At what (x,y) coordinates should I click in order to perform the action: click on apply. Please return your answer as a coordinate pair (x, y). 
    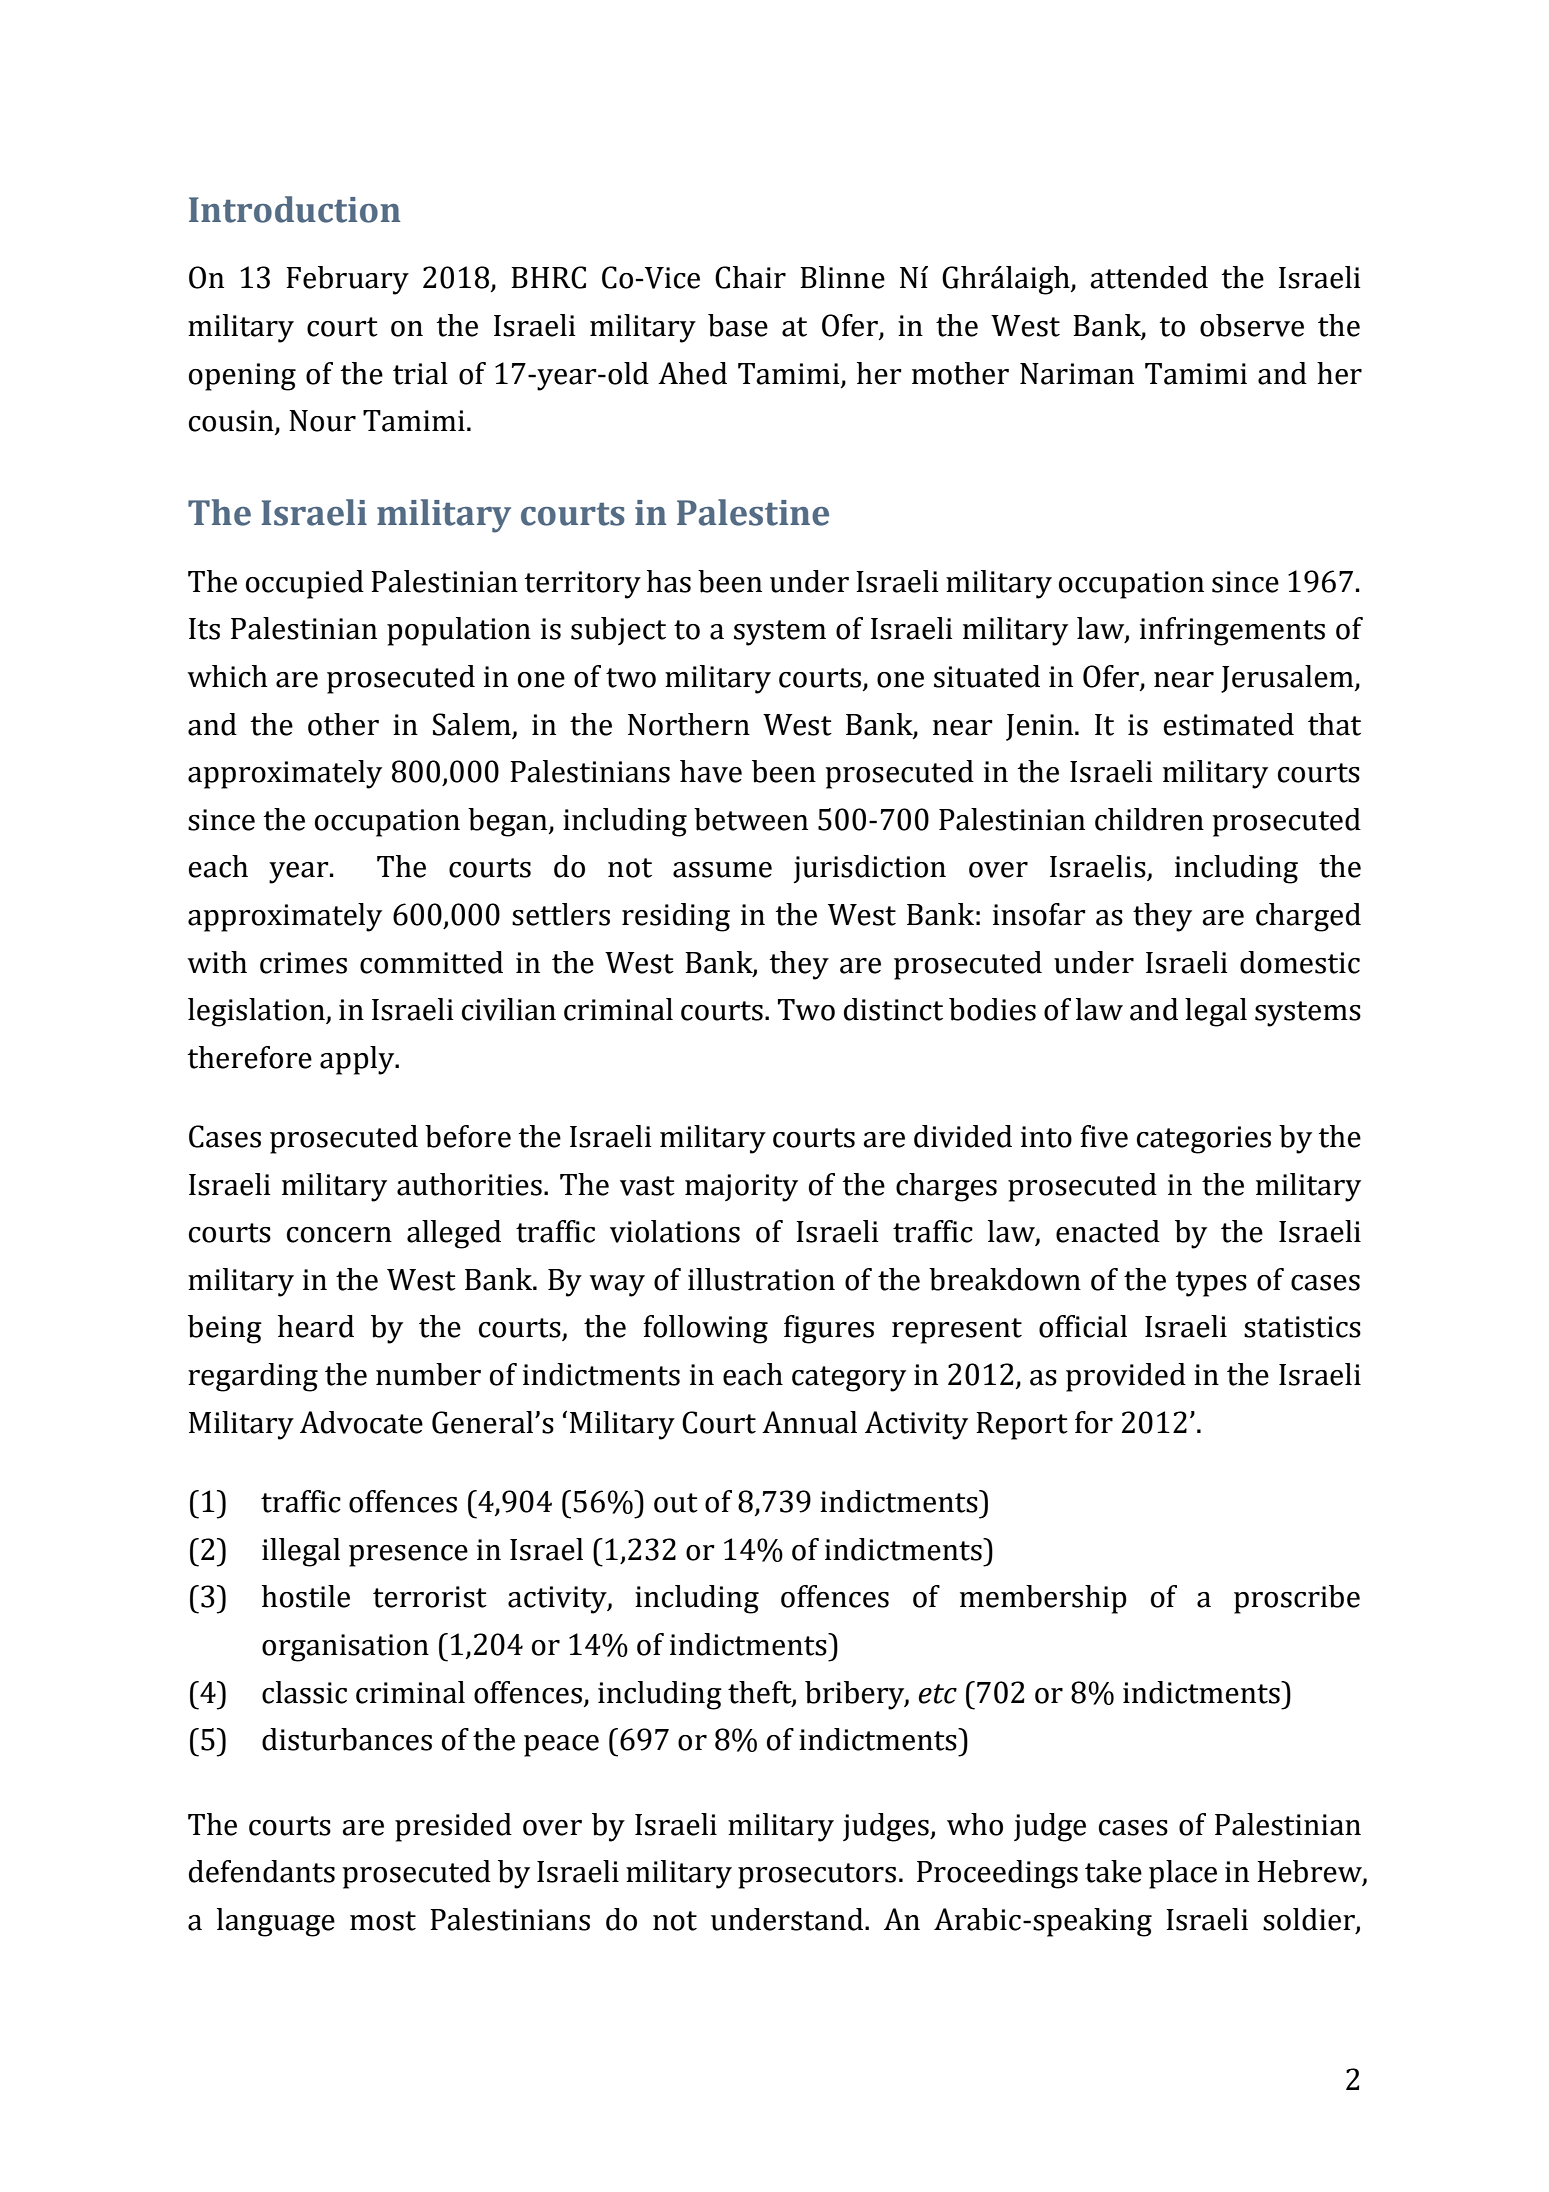
    Looking at the image, I should click on (358, 1060).
